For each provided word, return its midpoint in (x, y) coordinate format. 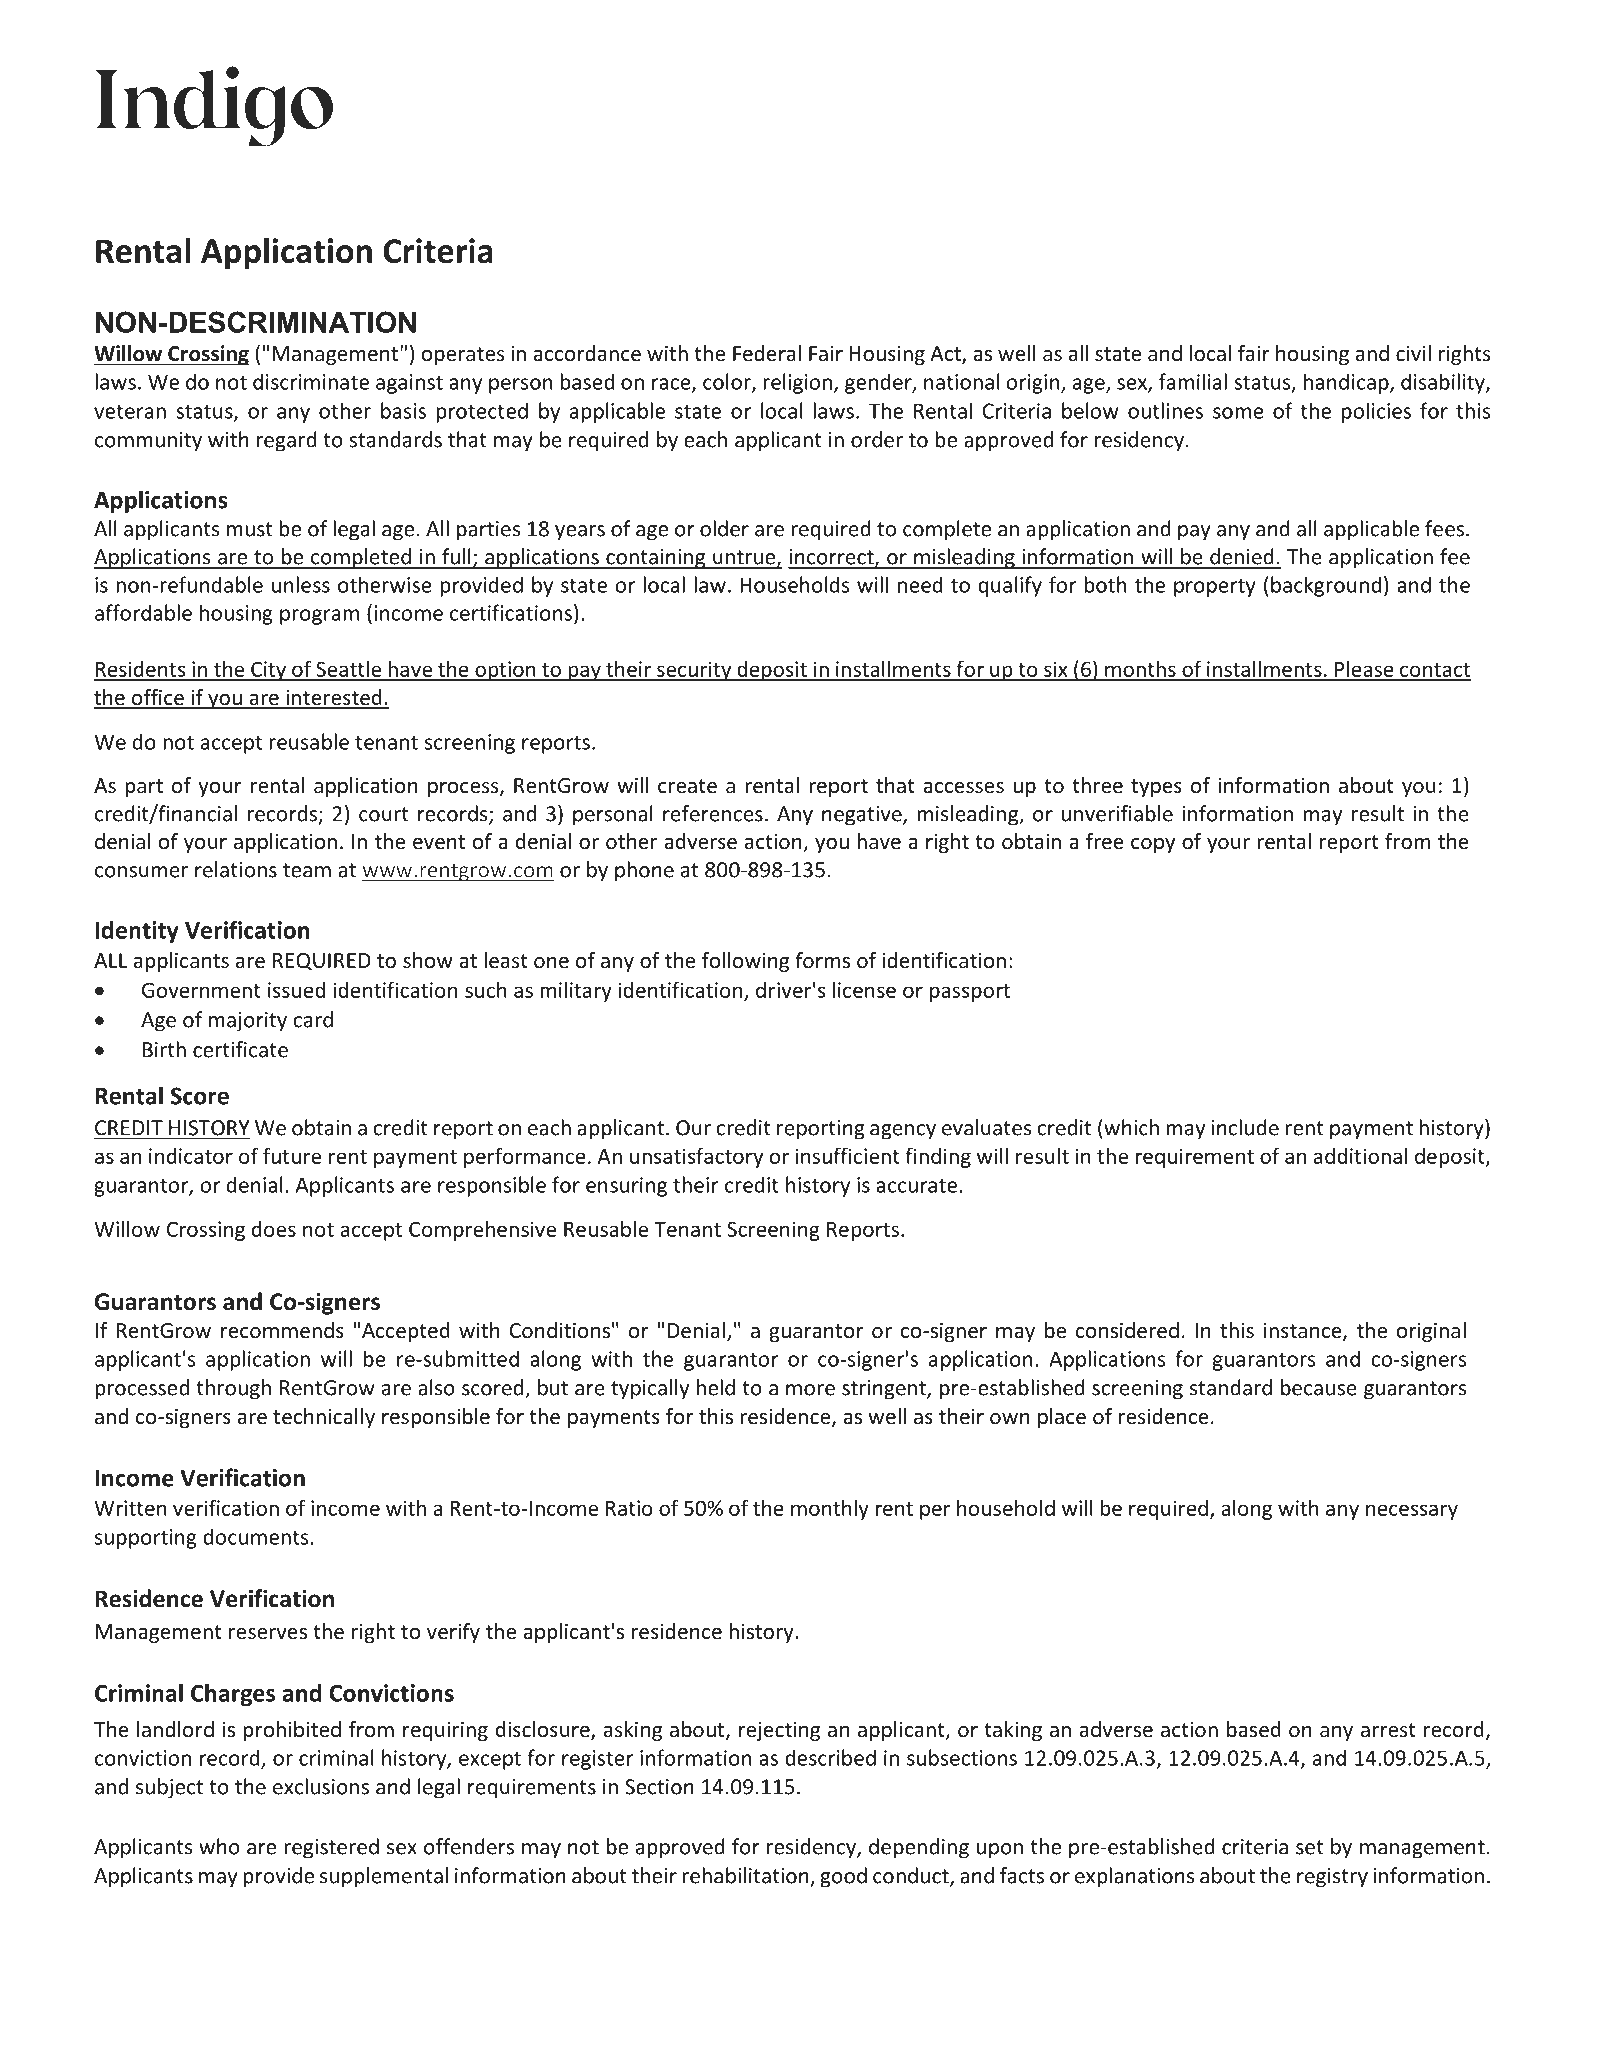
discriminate (311, 381)
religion (797, 383)
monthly (830, 1509)
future (292, 1155)
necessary (1412, 1512)
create (687, 786)
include (1245, 1127)
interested (334, 698)
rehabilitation (745, 1875)
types (1156, 788)
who (219, 1846)
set (1310, 1847)
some (1238, 413)
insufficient (848, 1155)
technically (324, 1418)
